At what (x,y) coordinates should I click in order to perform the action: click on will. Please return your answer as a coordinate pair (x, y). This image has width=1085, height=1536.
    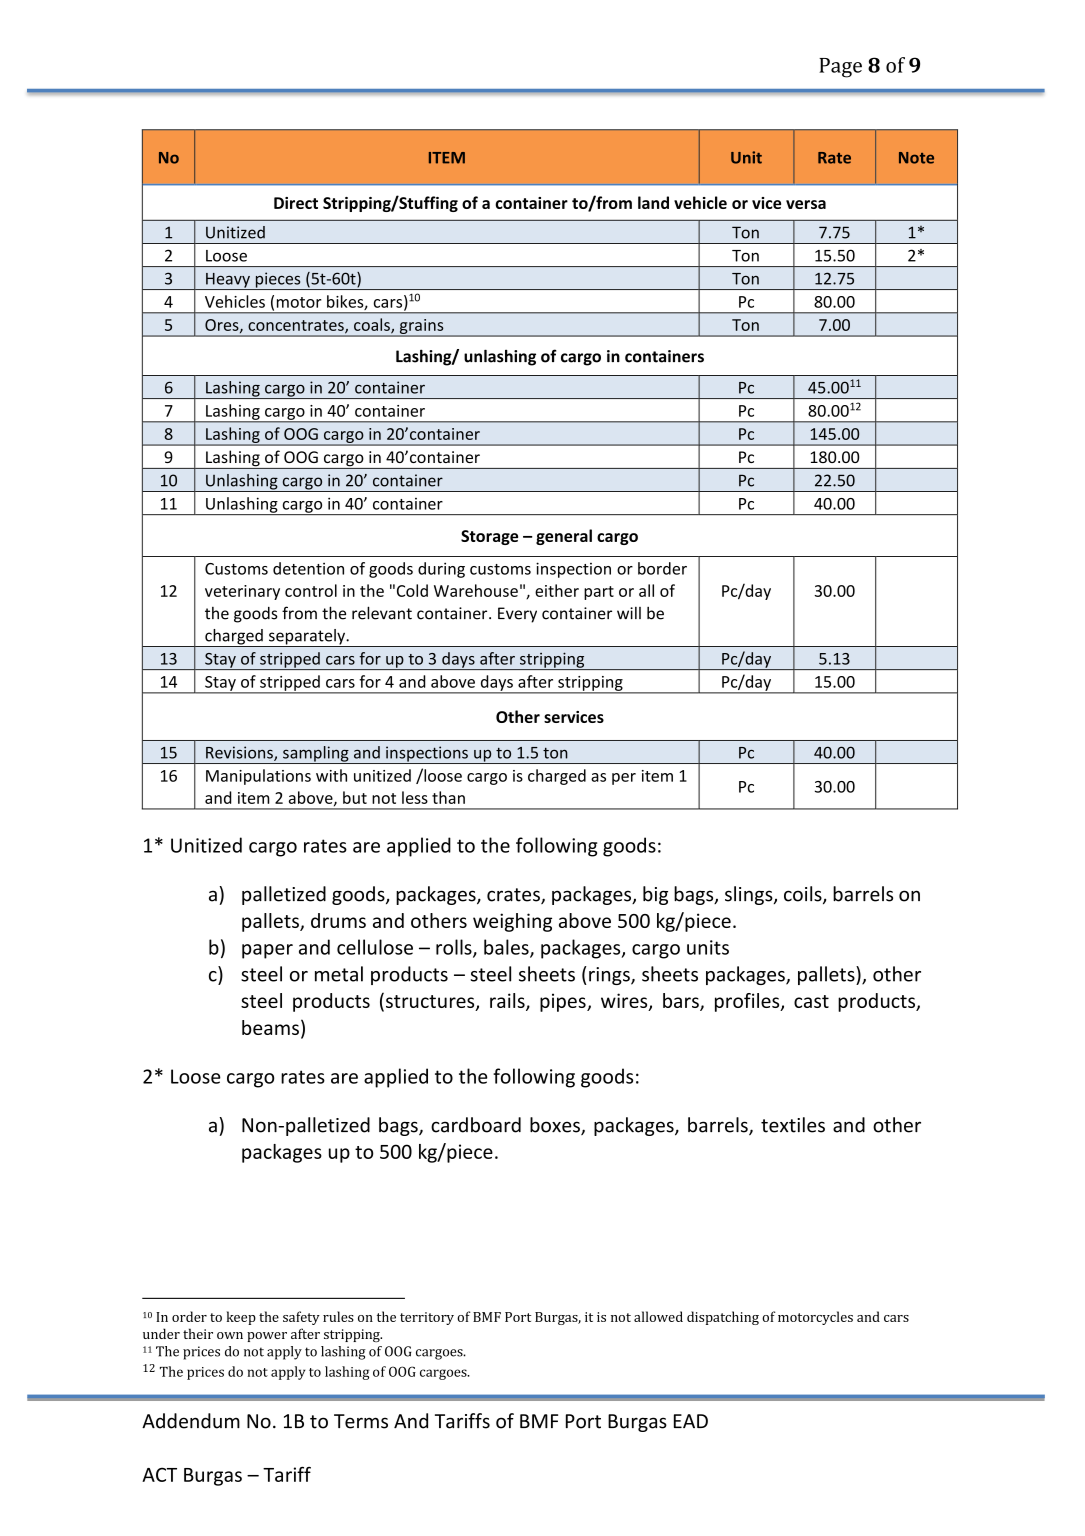
    Looking at the image, I should click on (629, 613).
